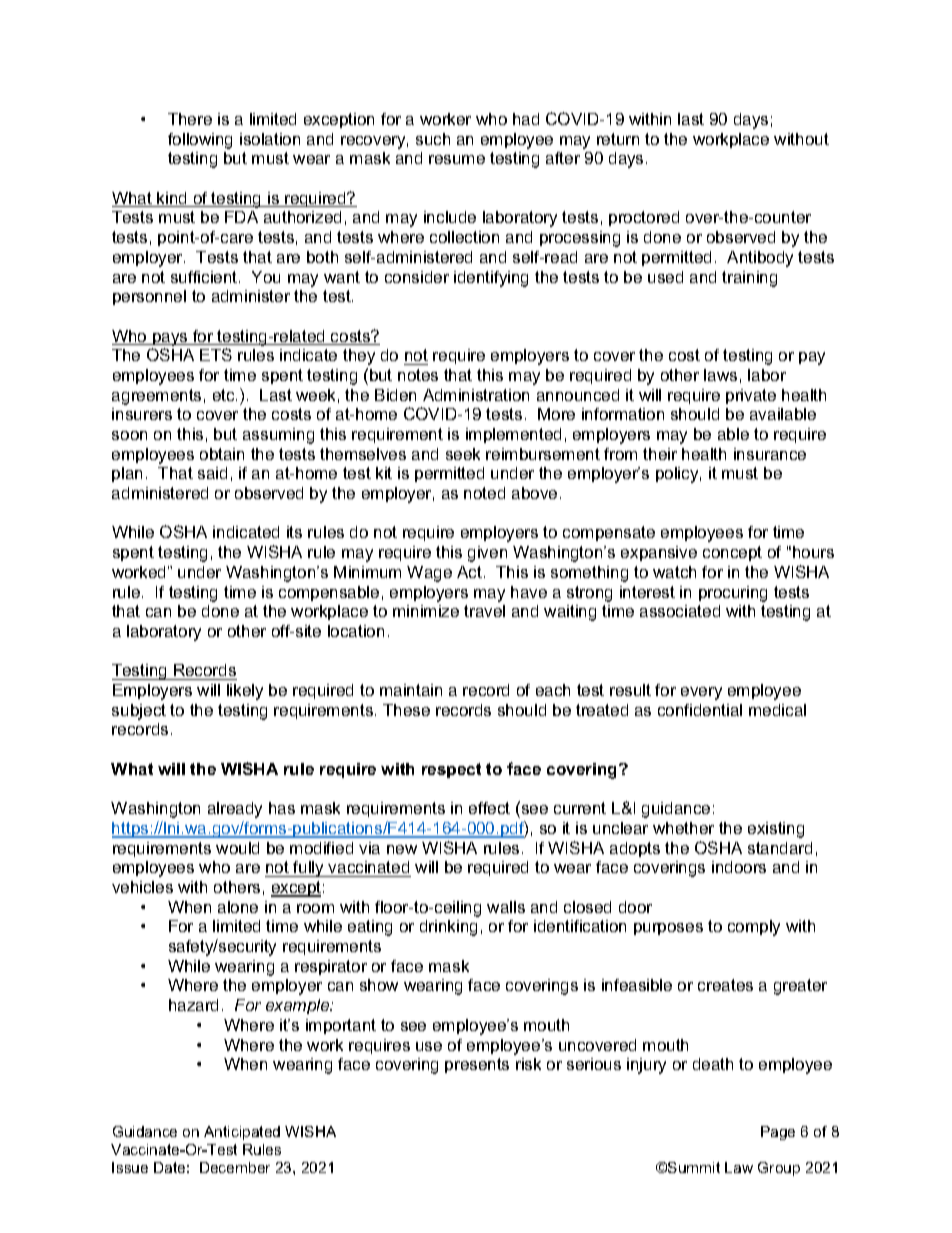 Image resolution: width=952 pixels, height=1233 pixels. I want to click on following, so click(200, 141).
